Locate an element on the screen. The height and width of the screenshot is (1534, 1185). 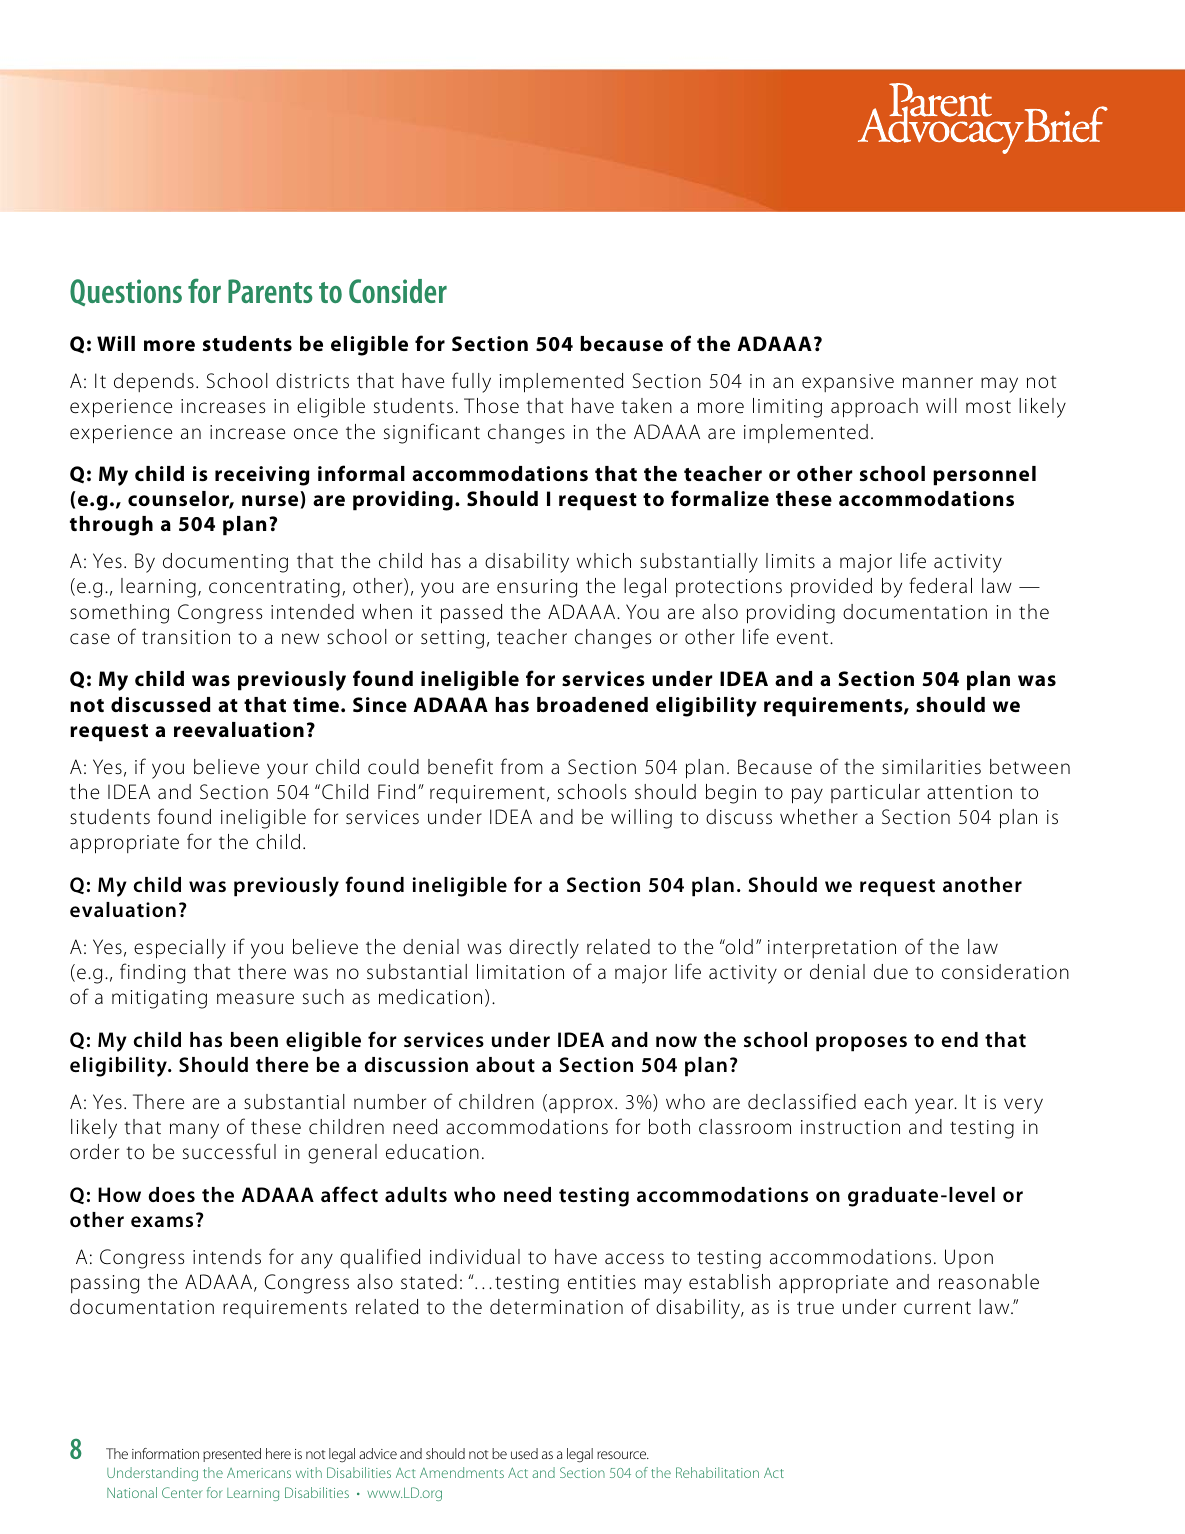
used is located at coordinates (524, 1453).
